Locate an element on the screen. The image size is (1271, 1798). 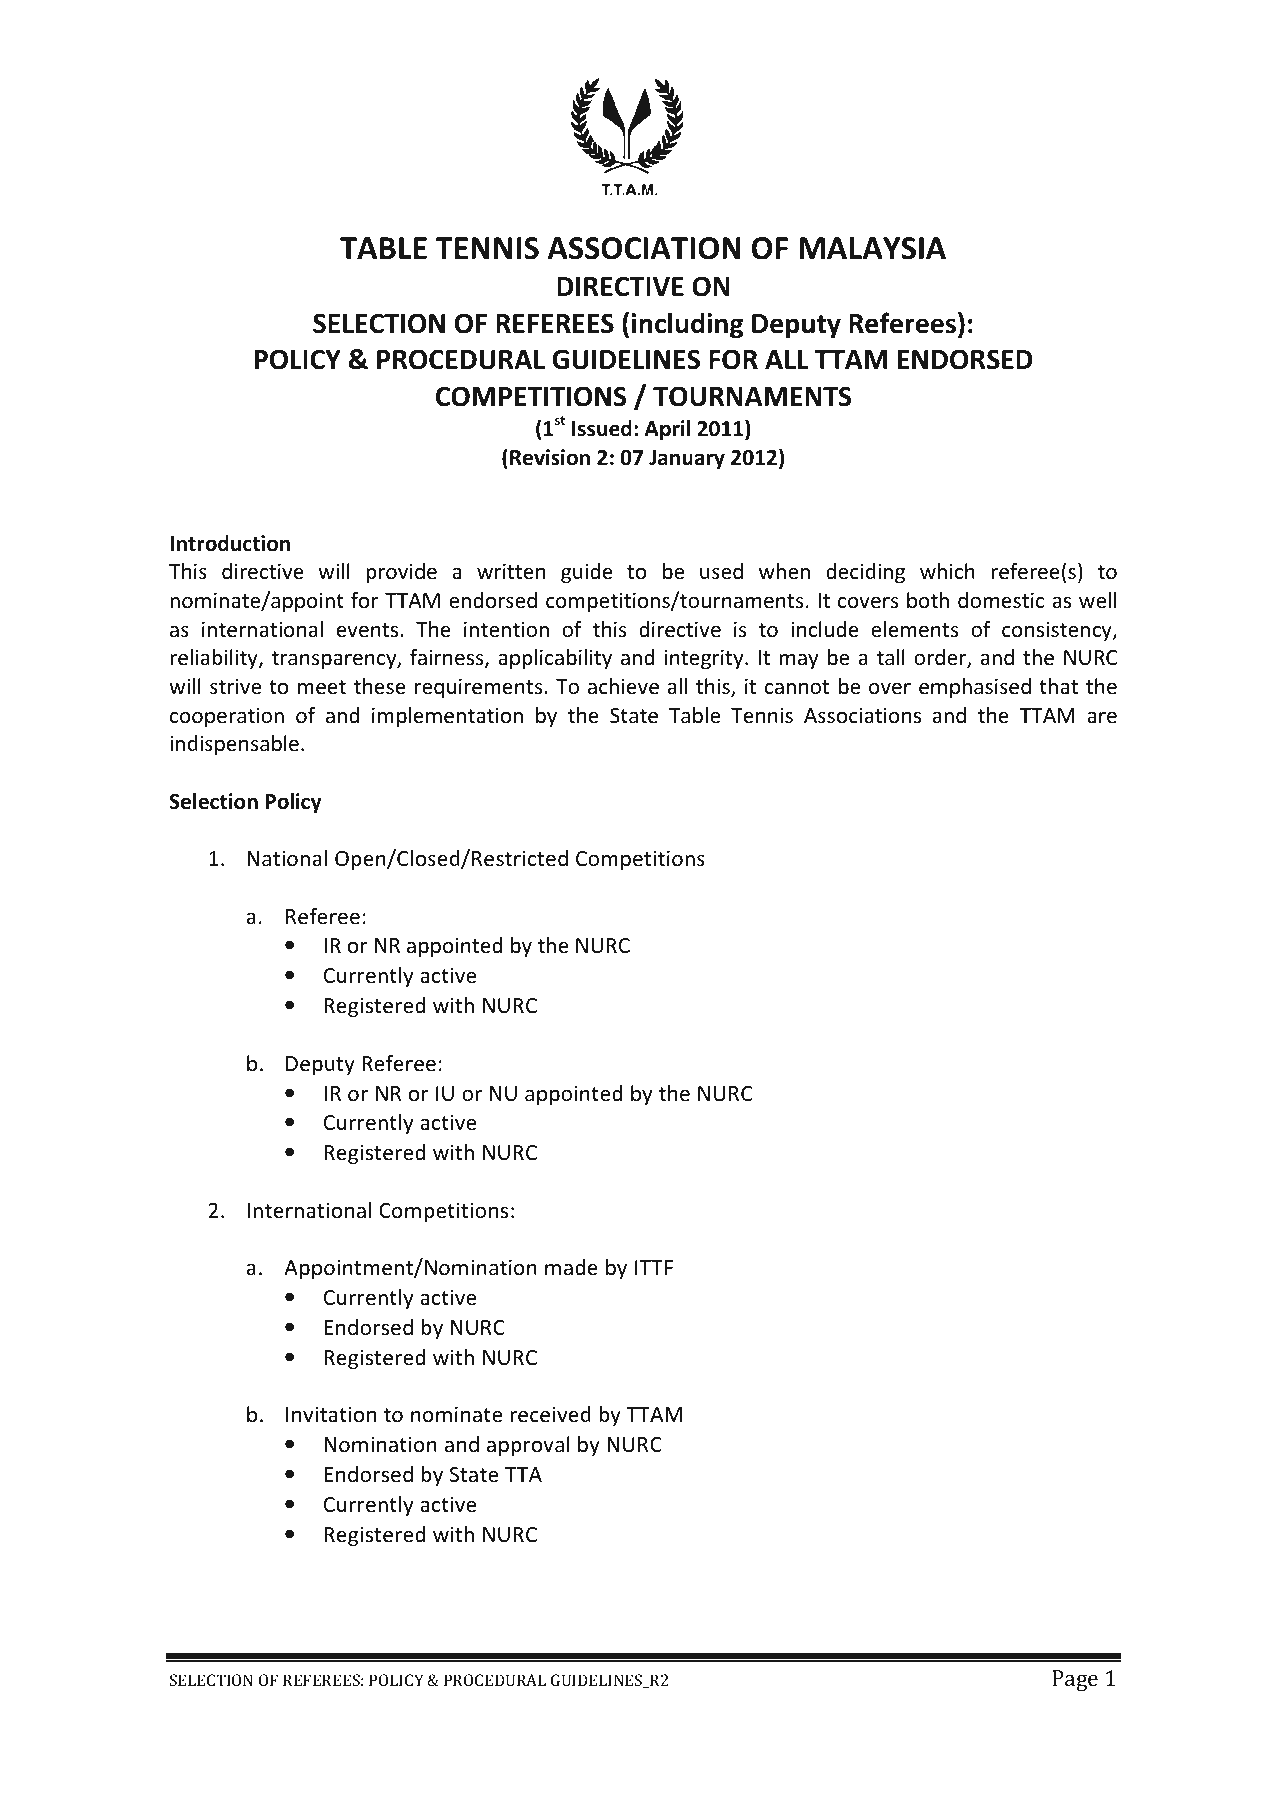
Invitation is located at coordinates (331, 1414).
